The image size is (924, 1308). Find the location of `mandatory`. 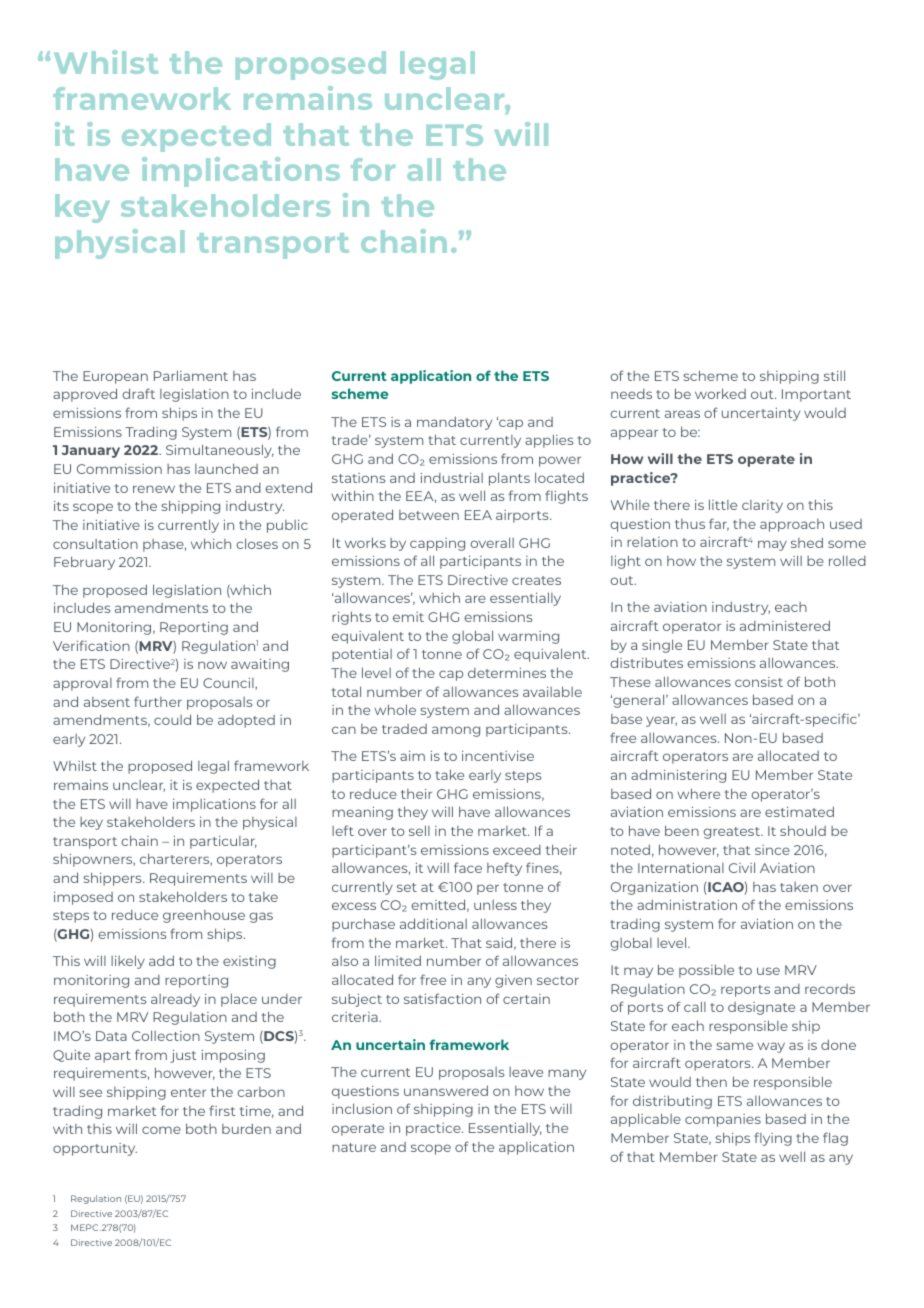

mandatory is located at coordinates (454, 423).
